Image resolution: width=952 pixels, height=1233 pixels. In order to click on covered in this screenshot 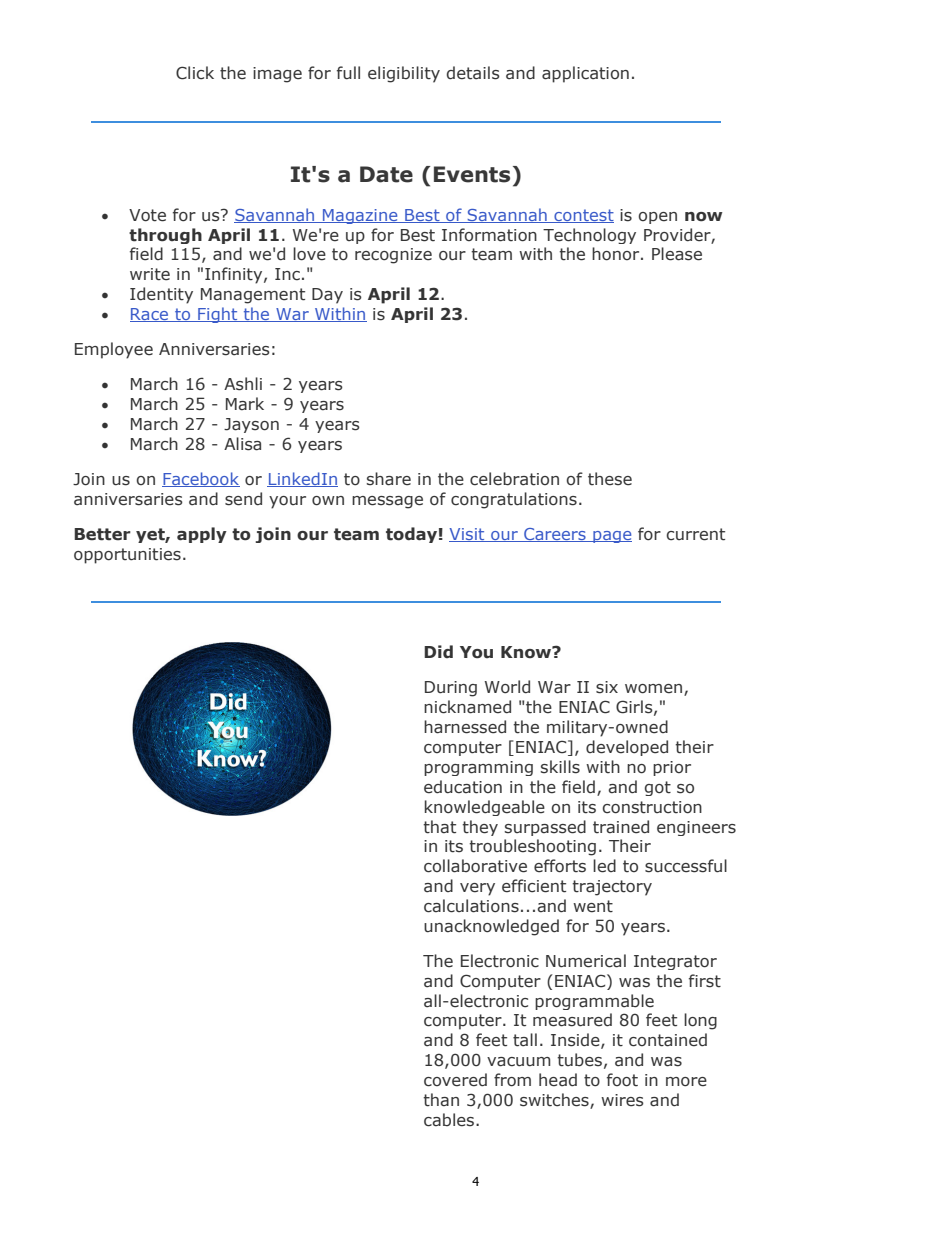, I will do `click(455, 1080)`.
